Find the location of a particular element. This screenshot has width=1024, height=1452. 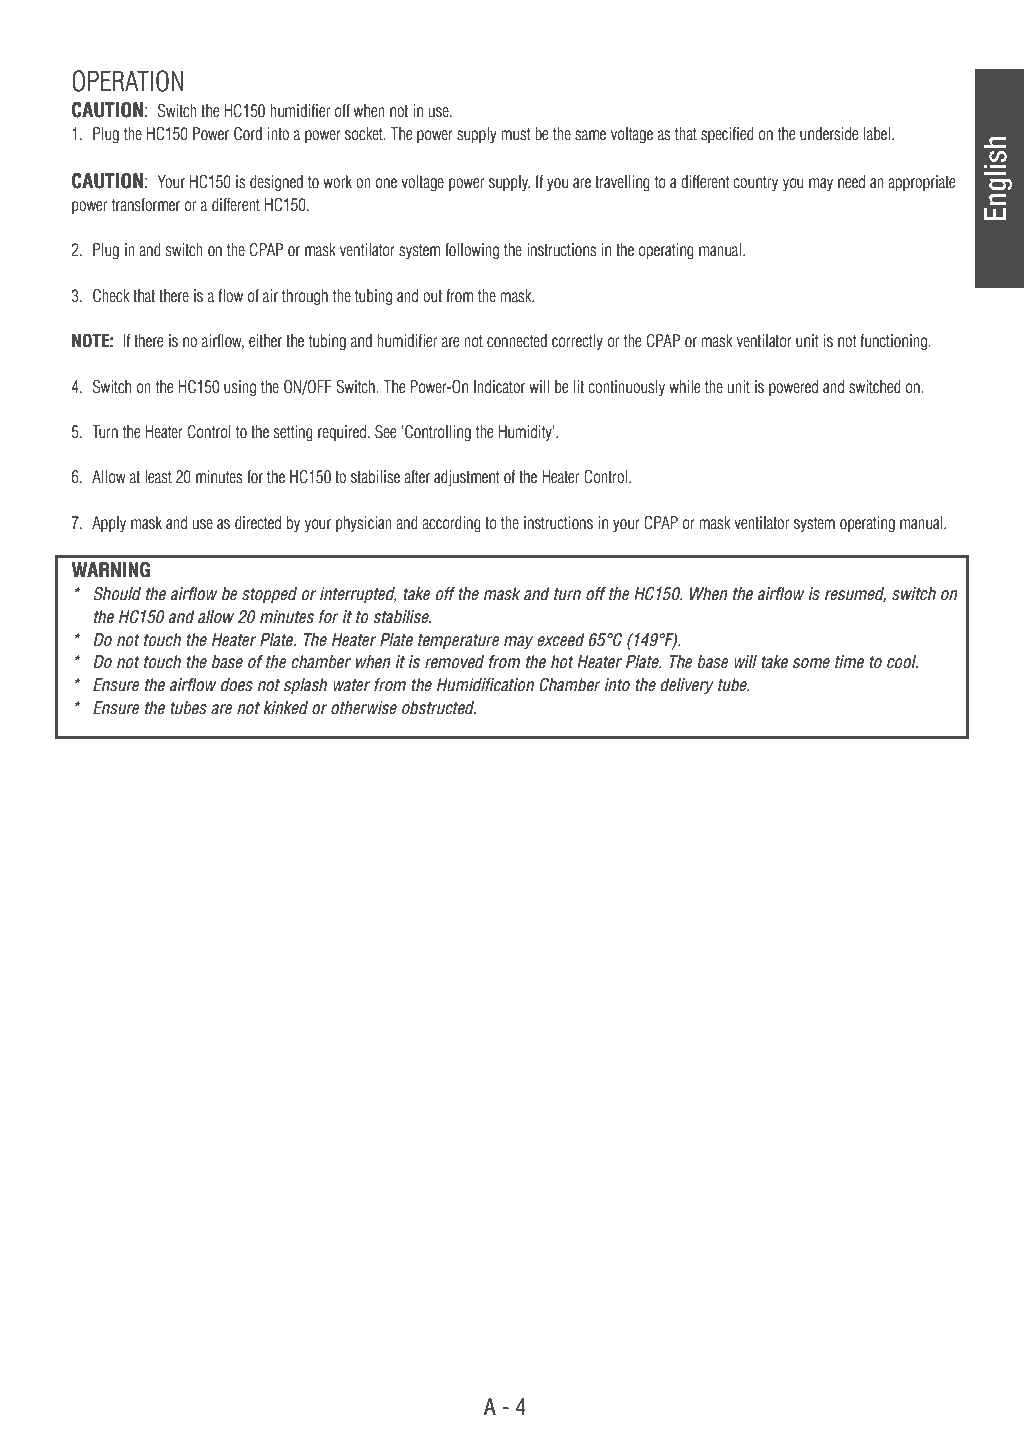

while is located at coordinates (684, 387).
